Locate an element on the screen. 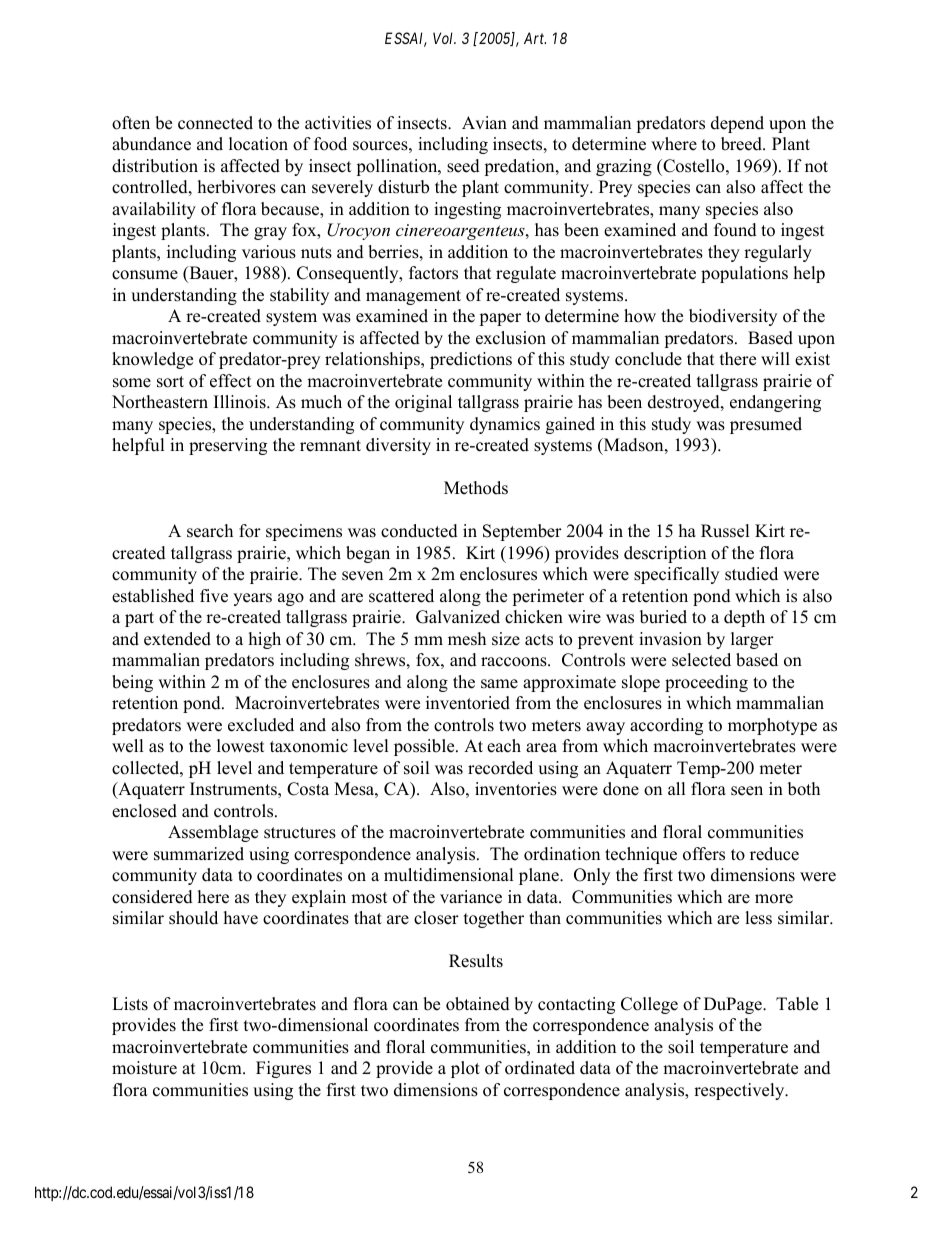 The height and width of the screenshot is (1233, 952). connected is located at coordinates (215, 123).
